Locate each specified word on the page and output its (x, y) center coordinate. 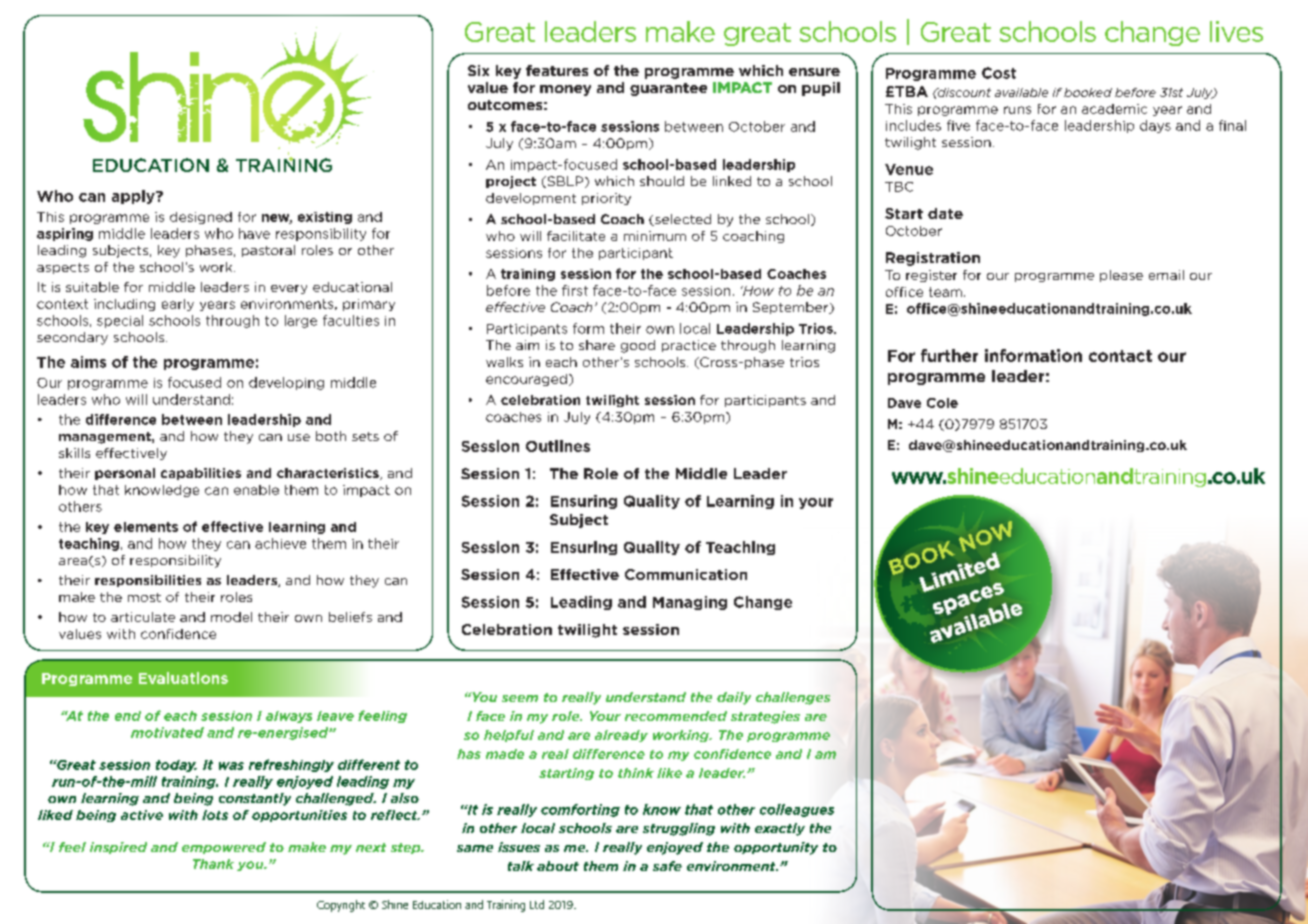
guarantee (668, 89)
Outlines (558, 446)
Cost (999, 73)
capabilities (201, 474)
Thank (213, 864)
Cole (942, 403)
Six (478, 70)
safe (667, 866)
